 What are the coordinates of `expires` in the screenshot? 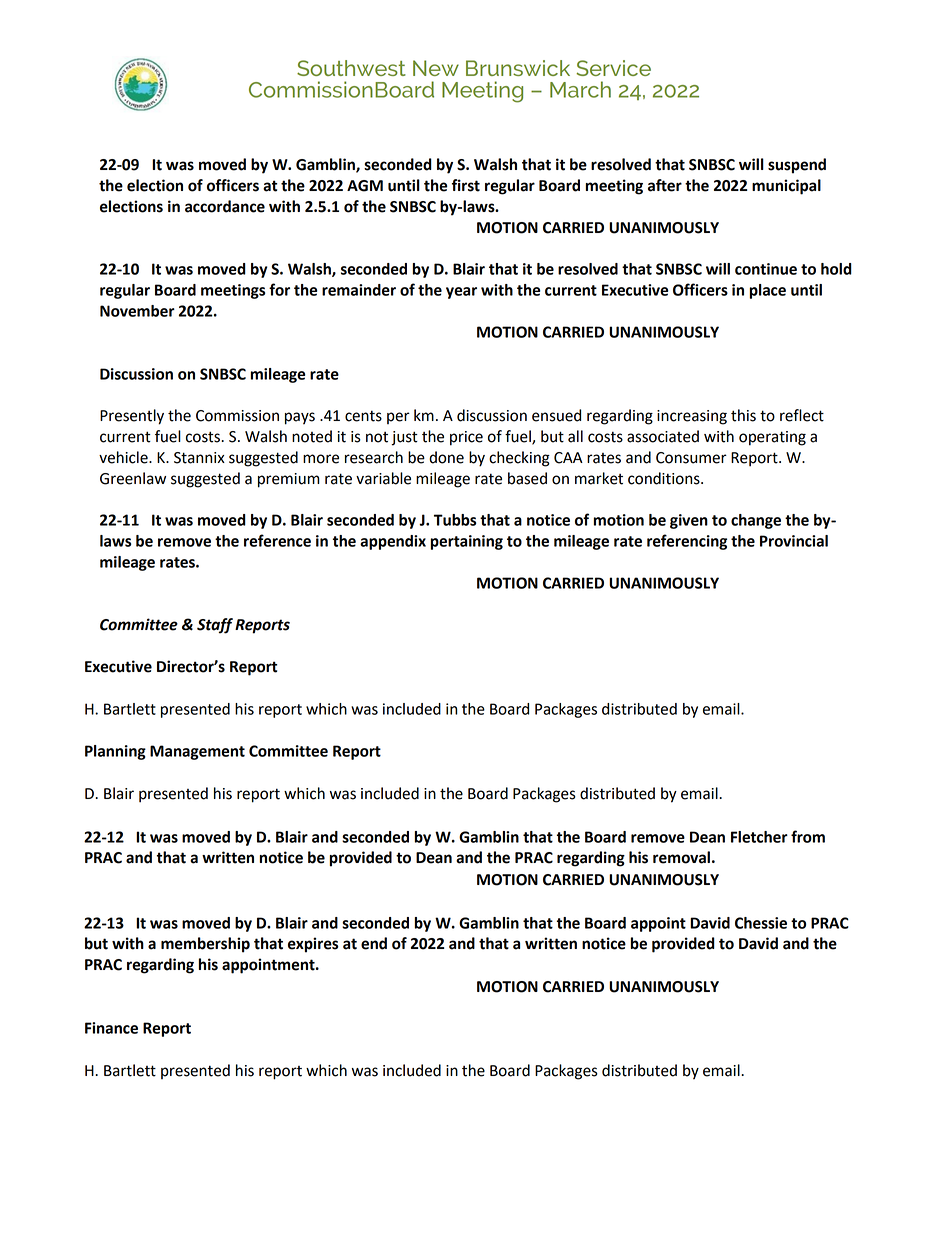 It's located at (313, 945).
